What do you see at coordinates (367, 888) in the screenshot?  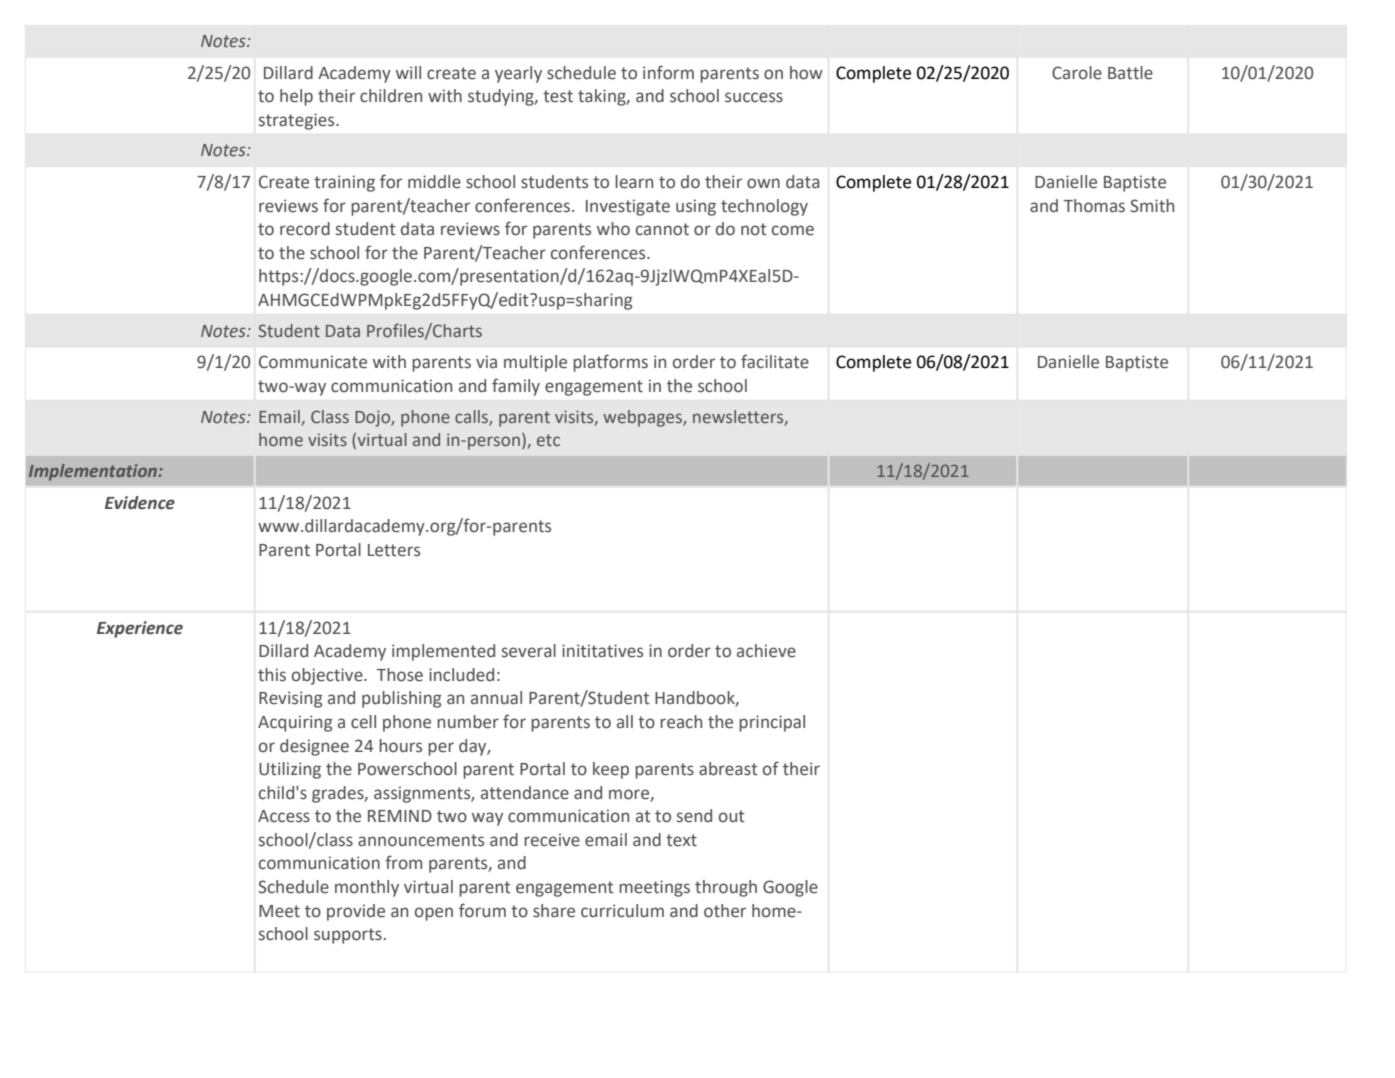 I see `monthly` at bounding box center [367, 888].
